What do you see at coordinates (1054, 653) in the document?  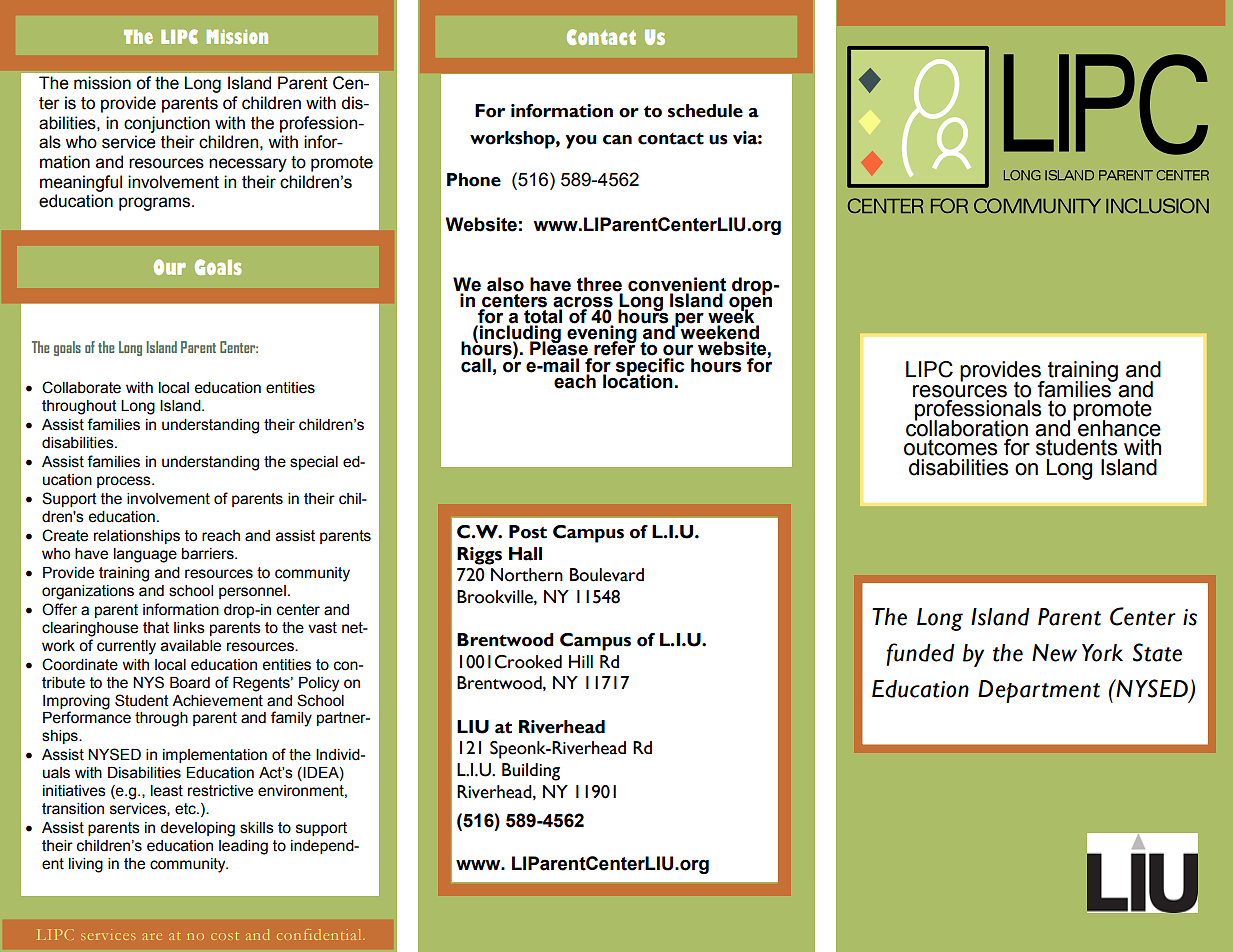 I see `New` at bounding box center [1054, 653].
